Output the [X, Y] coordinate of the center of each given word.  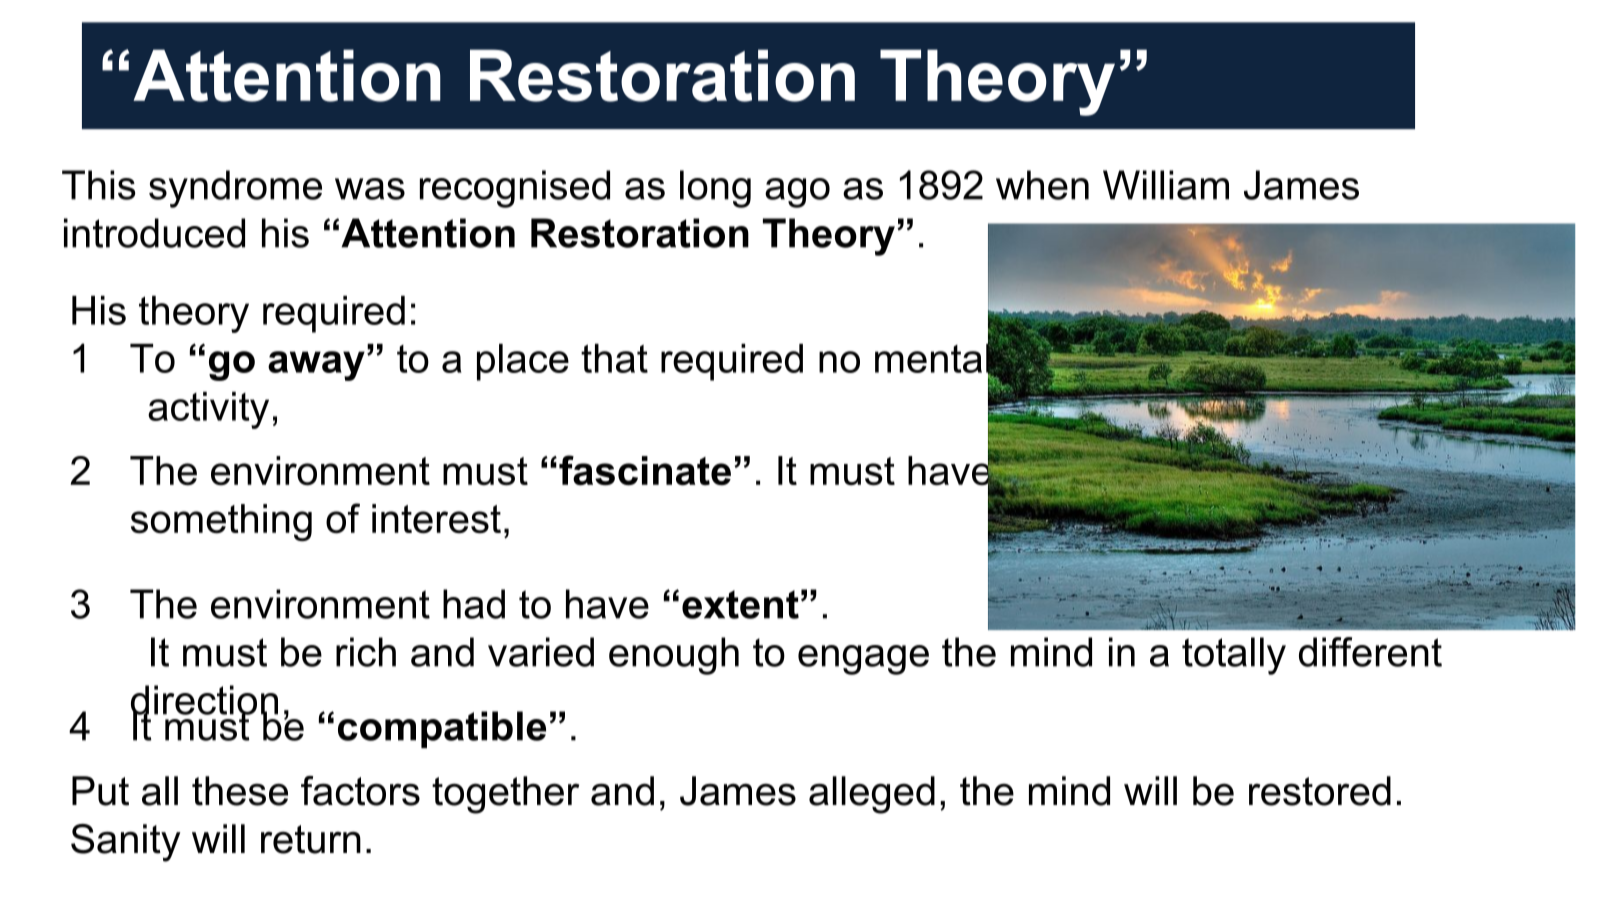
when [1042, 185]
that [614, 358]
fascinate [645, 470]
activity [208, 410]
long [715, 189]
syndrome [235, 189]
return [311, 839]
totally [1234, 656]
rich [366, 652]
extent [740, 604]
